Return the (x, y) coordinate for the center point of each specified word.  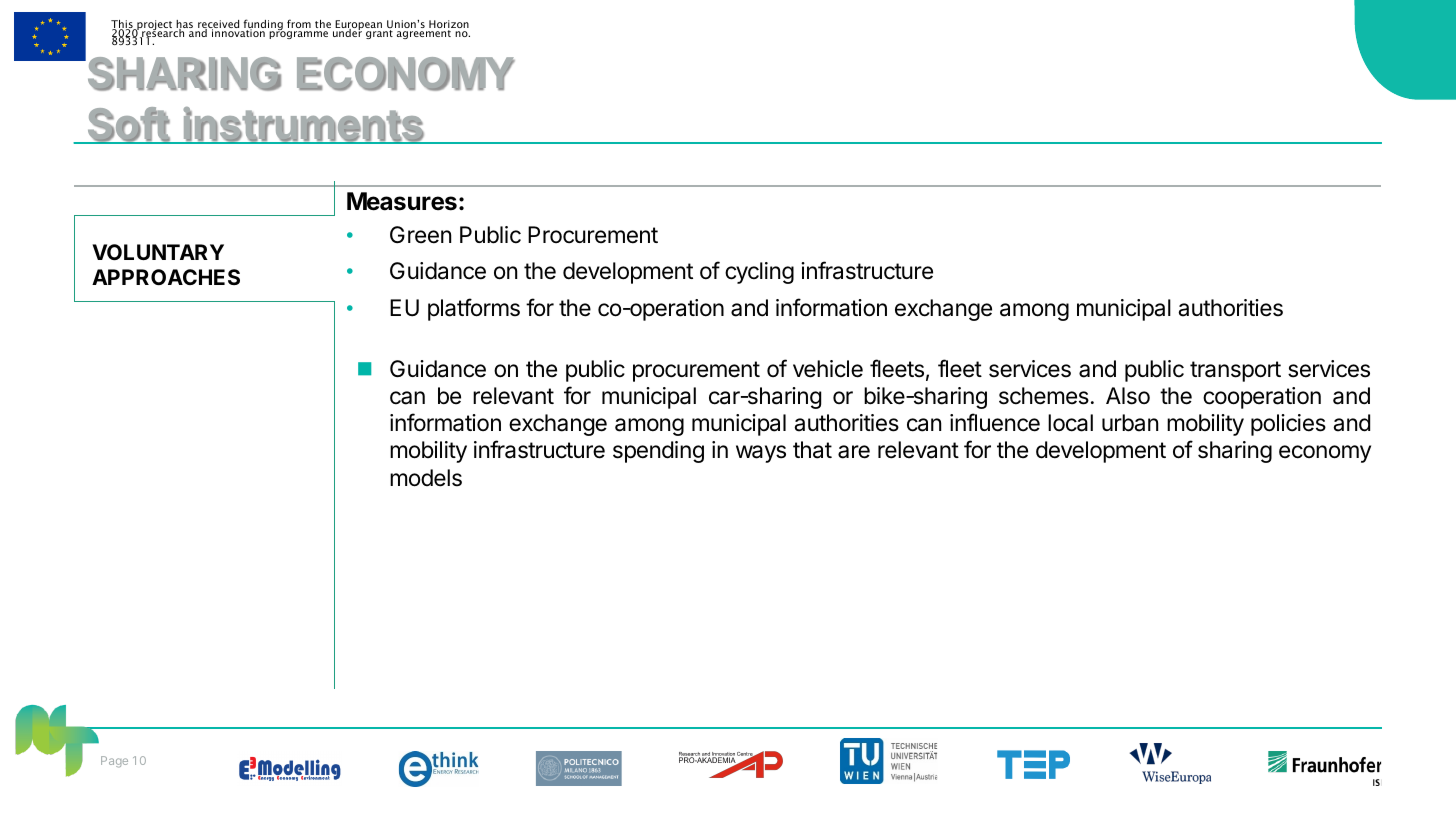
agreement (424, 34)
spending (658, 452)
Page (114, 762)
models (426, 478)
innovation (238, 32)
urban (1130, 423)
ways (761, 454)
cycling (759, 273)
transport (1235, 371)
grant (379, 34)
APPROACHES (166, 277)
